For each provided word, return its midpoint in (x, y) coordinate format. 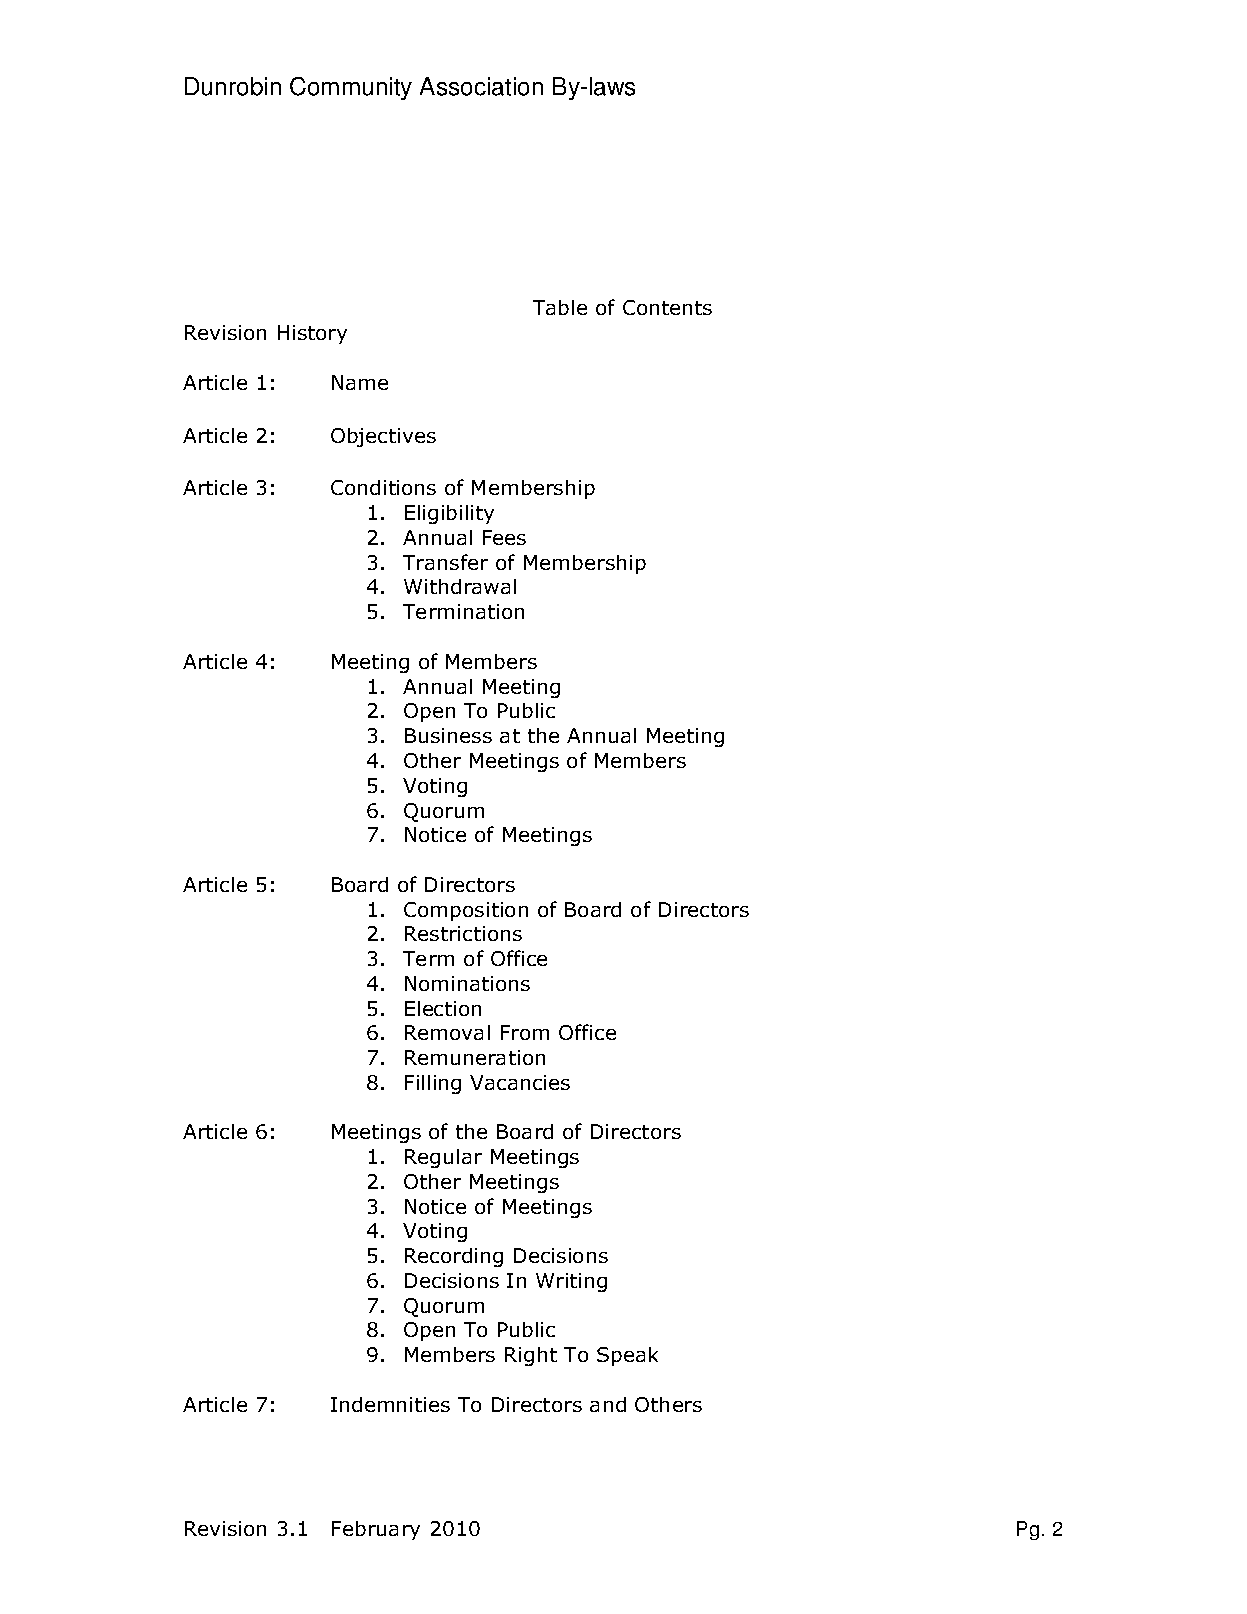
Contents (667, 307)
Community (351, 88)
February (376, 1530)
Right (531, 1356)
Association (481, 86)
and (608, 1404)
